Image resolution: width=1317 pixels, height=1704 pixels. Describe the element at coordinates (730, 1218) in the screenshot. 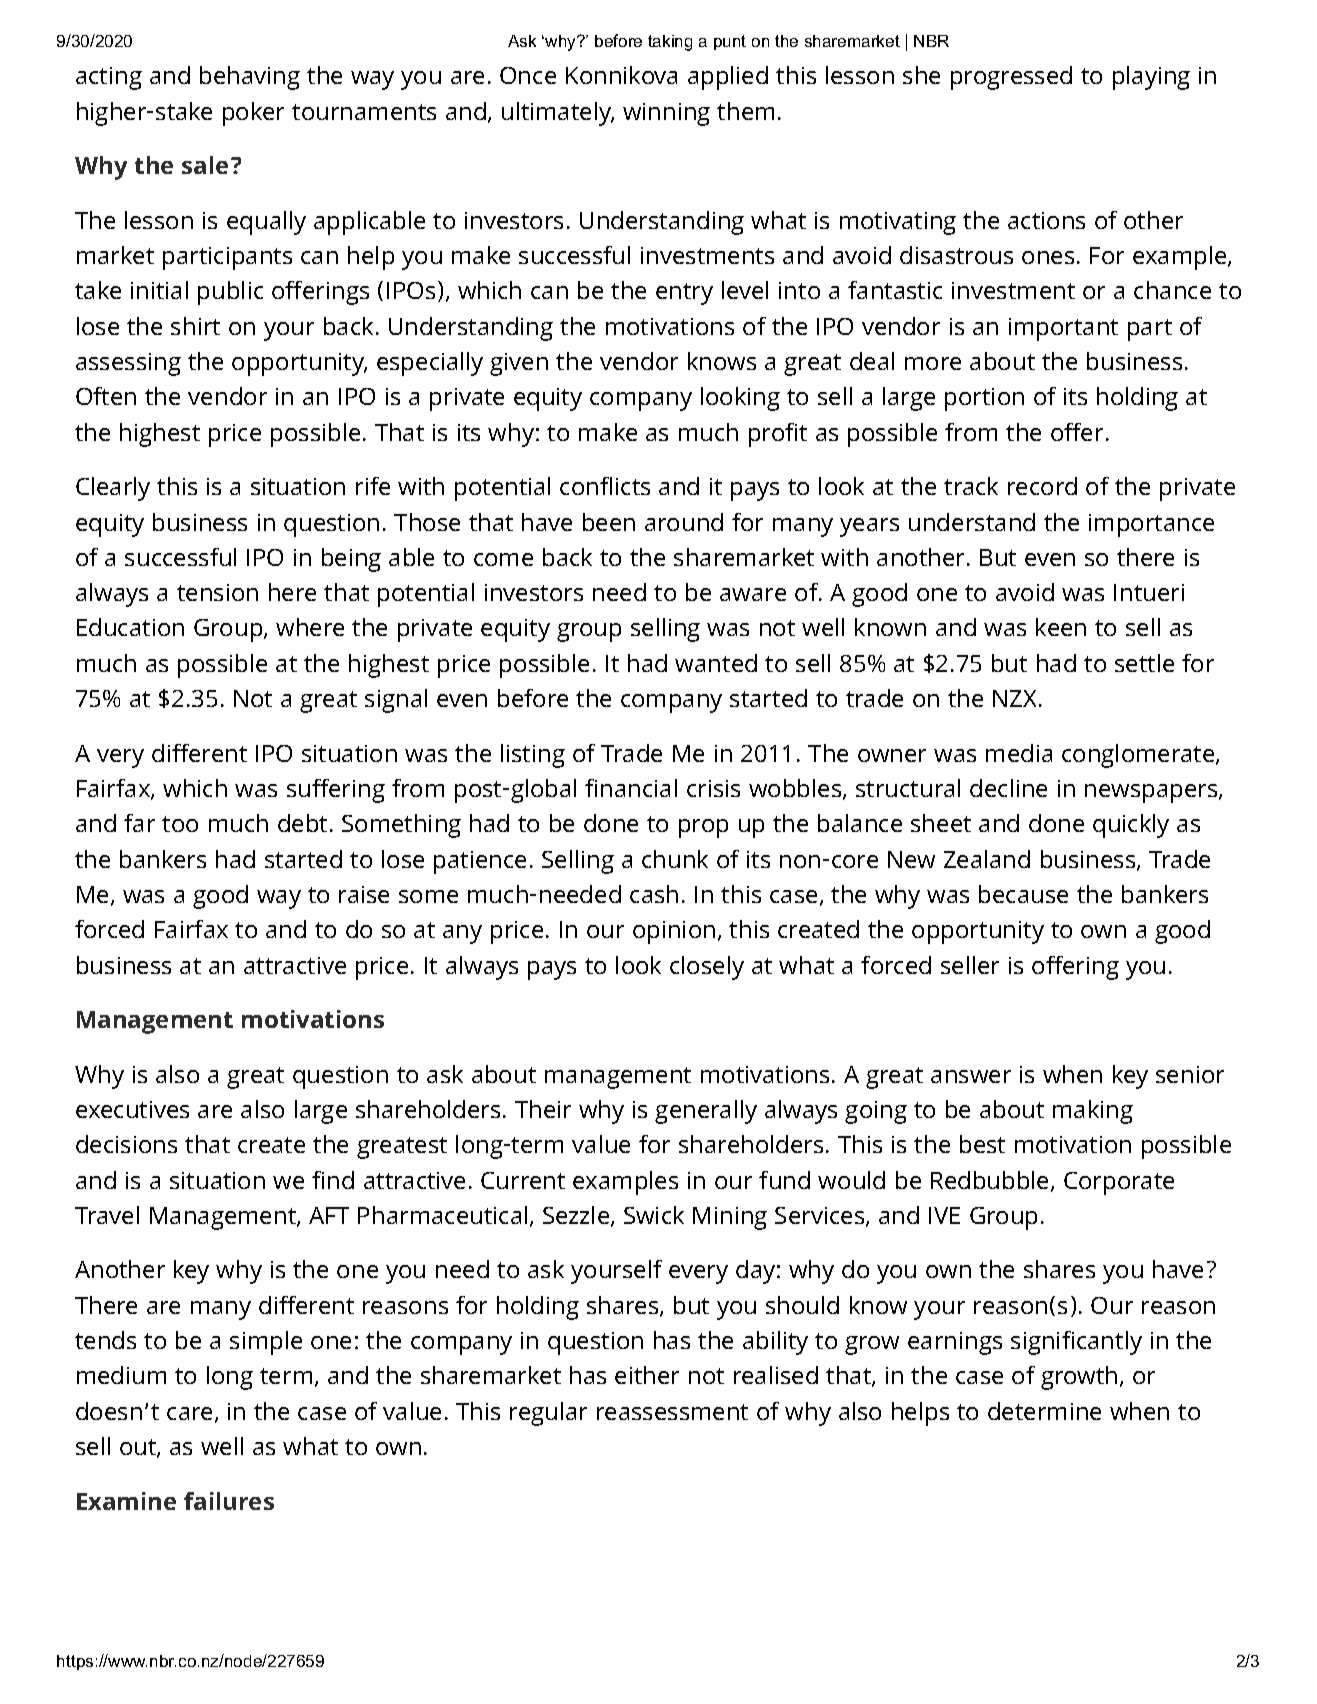

I see `Mining` at that location.
